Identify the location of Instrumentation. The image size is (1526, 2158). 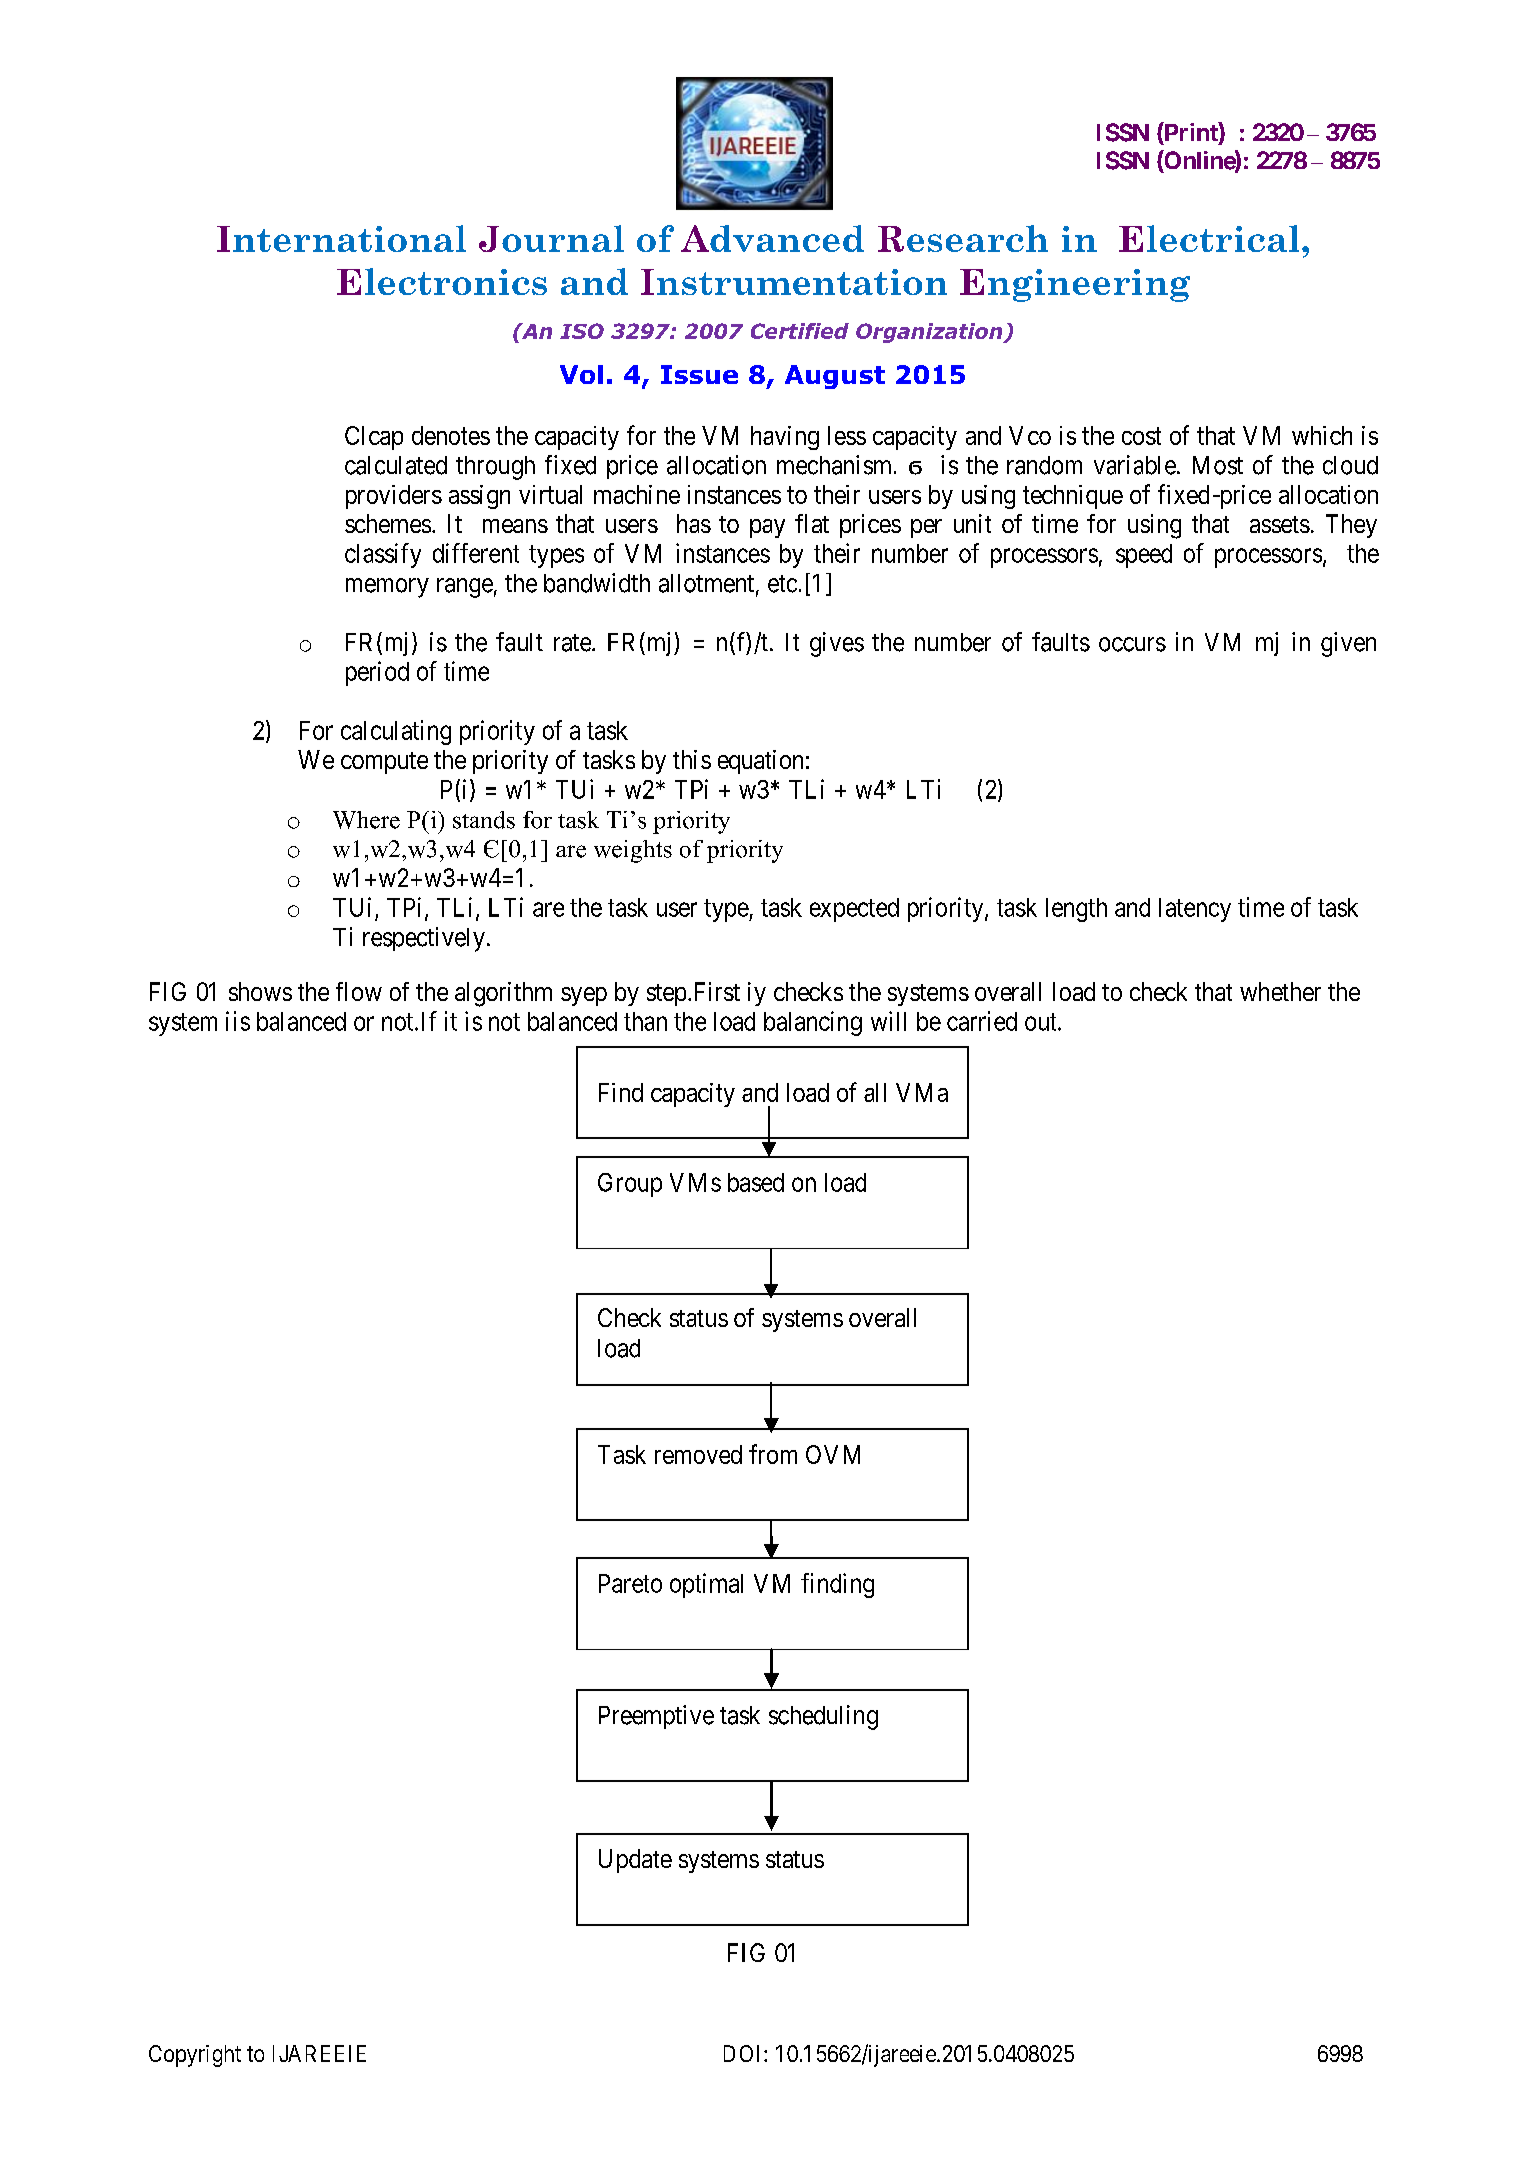
(794, 282).
